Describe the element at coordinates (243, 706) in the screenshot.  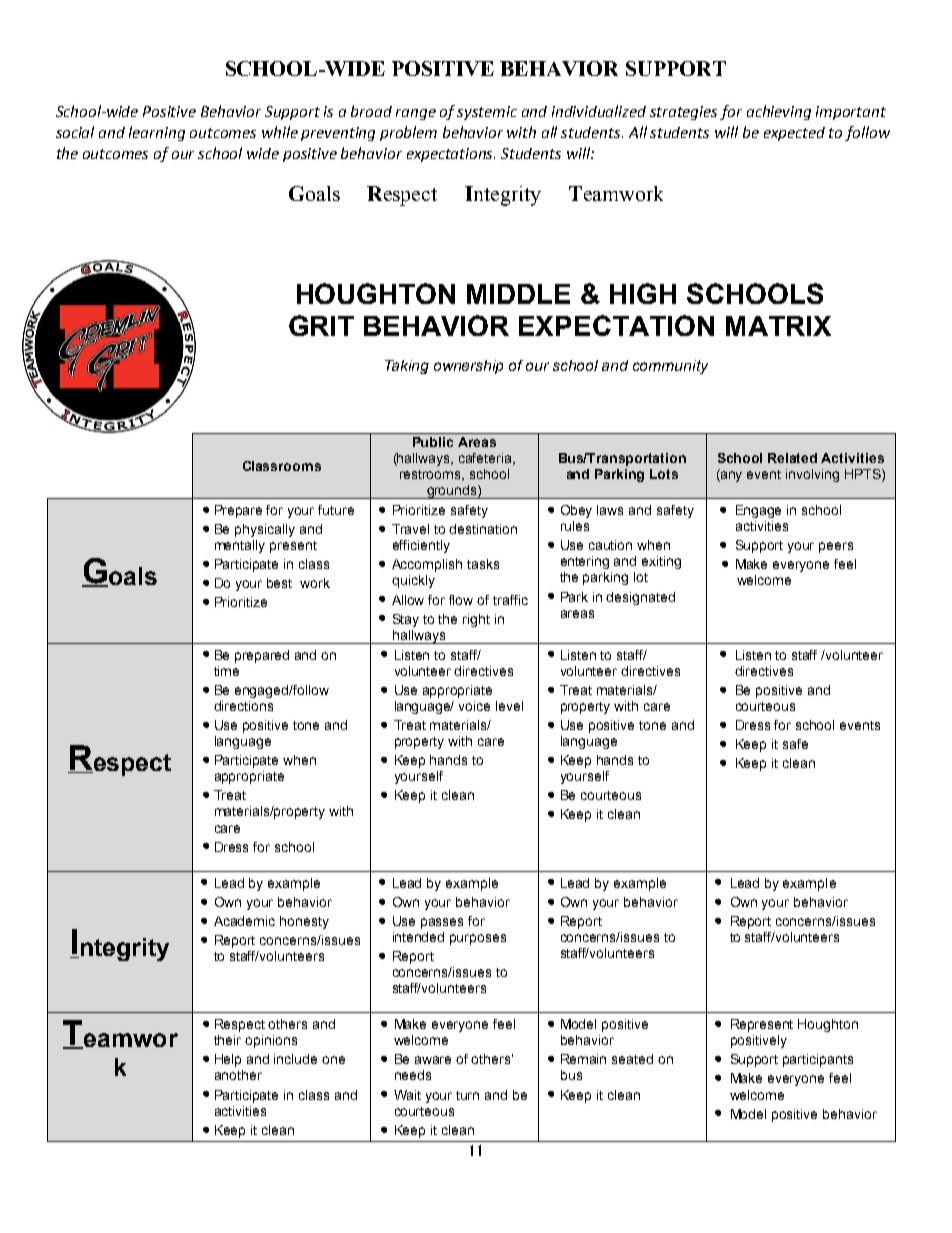
I see `directions` at that location.
